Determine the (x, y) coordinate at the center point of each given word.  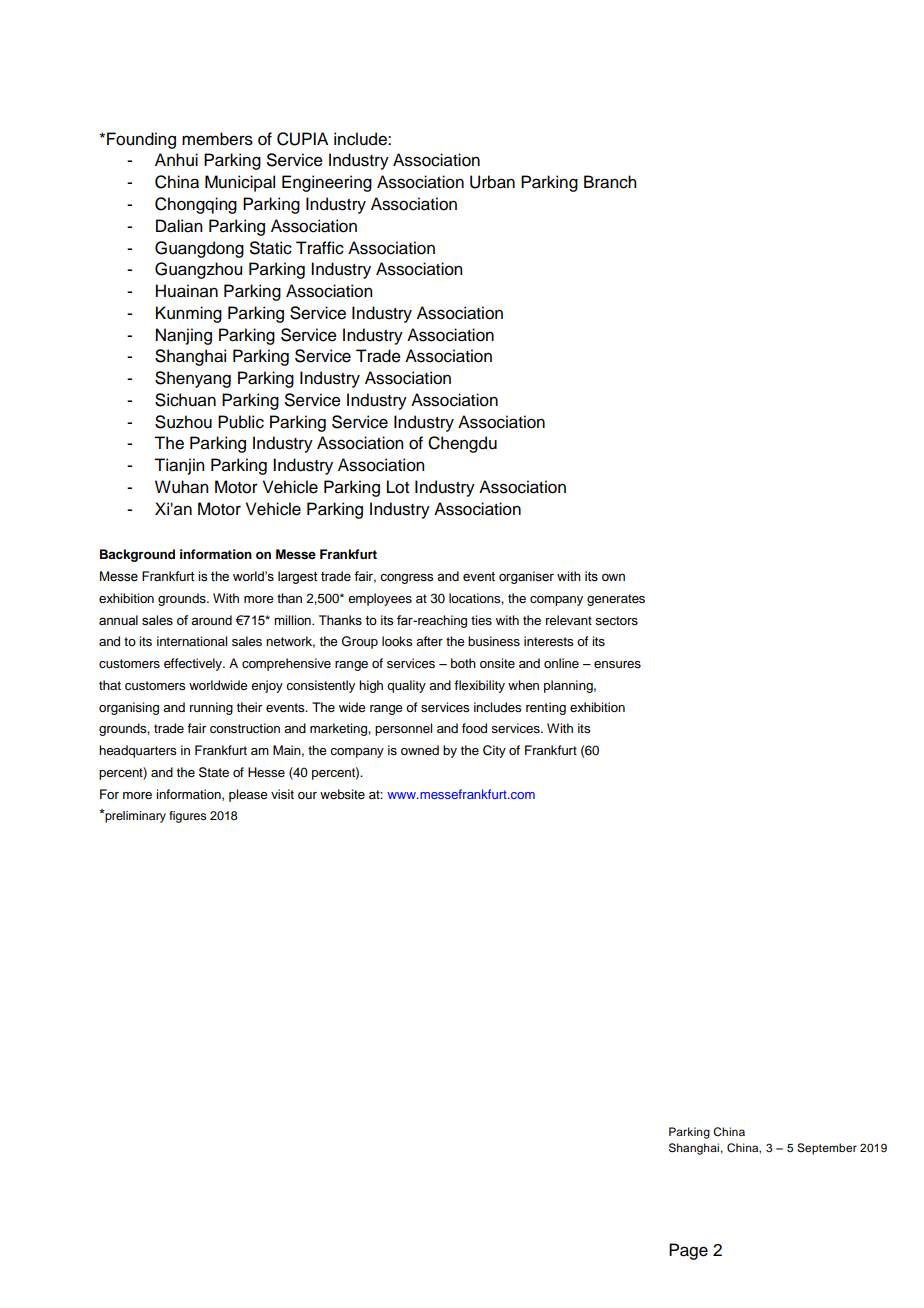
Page (688, 1251)
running (211, 708)
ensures (617, 665)
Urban (492, 182)
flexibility (479, 686)
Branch (610, 182)
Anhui (176, 160)
